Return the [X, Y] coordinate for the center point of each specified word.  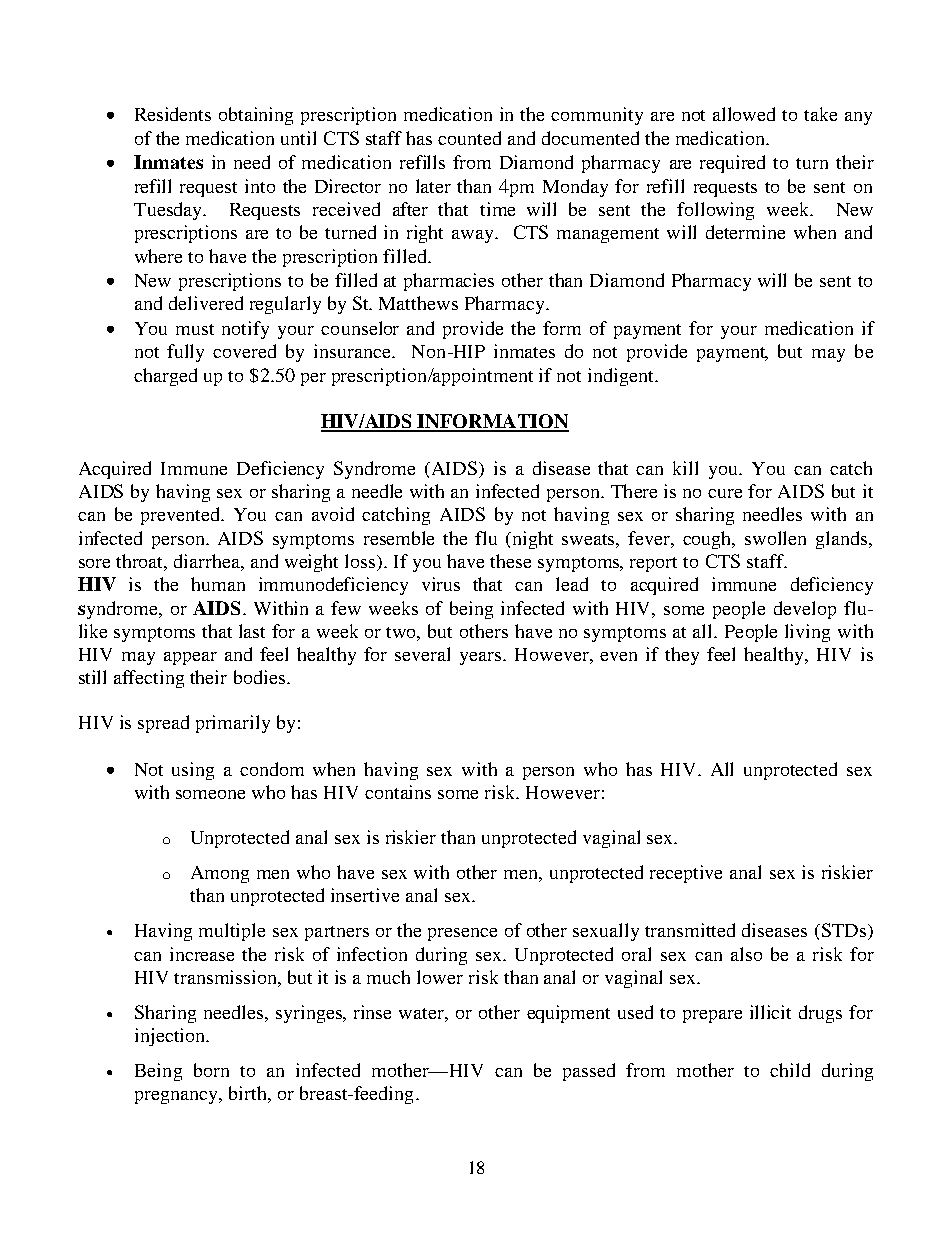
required [732, 164]
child [790, 1070]
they [682, 656]
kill [685, 468]
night [533, 540]
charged [165, 377]
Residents [173, 114]
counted [469, 138]
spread [163, 724]
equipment [568, 1014]
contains [398, 792]
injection [171, 1037]
